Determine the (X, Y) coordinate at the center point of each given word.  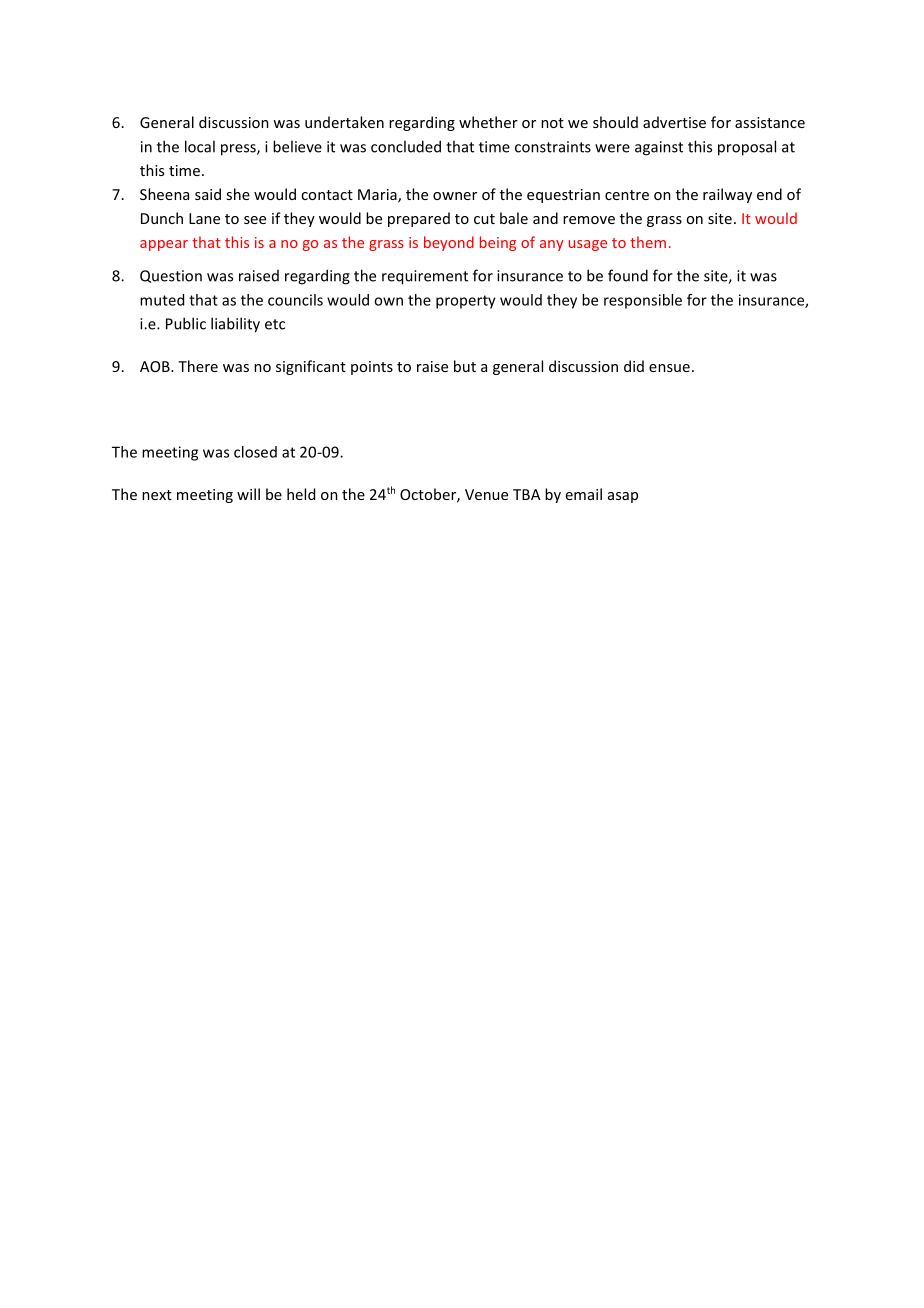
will (248, 494)
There (198, 366)
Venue (486, 494)
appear (164, 245)
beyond (449, 243)
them (648, 242)
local (200, 146)
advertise (674, 122)
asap (623, 497)
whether (488, 122)
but (465, 366)
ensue (669, 368)
